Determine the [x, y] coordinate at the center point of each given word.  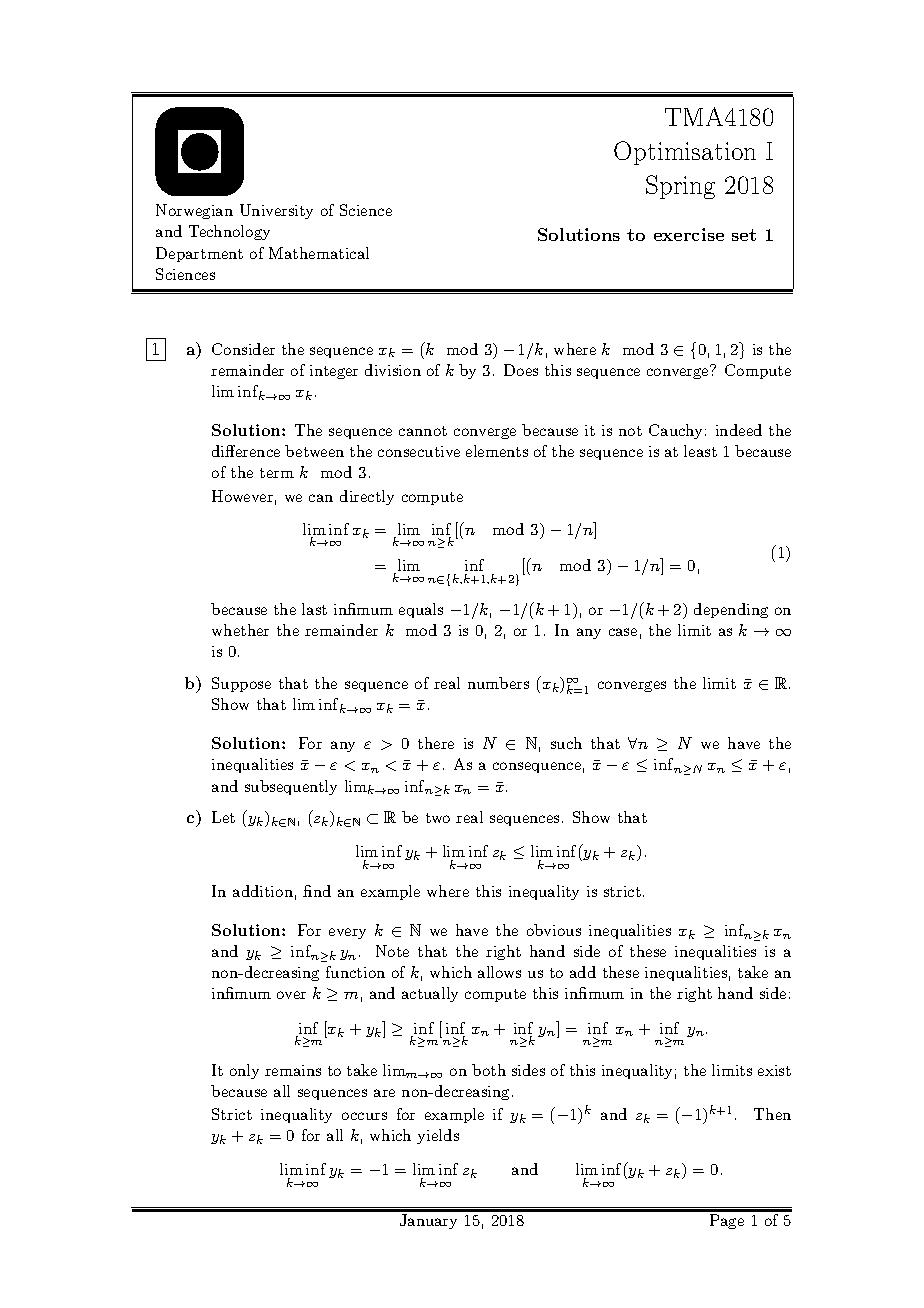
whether [240, 630]
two [438, 818]
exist [774, 1070]
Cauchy [675, 431]
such [566, 743]
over [291, 995]
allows [499, 972]
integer [334, 372]
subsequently [291, 787]
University [276, 211]
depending [731, 610]
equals [421, 610]
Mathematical [319, 253]
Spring [680, 187]
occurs [364, 1116]
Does [521, 370]
